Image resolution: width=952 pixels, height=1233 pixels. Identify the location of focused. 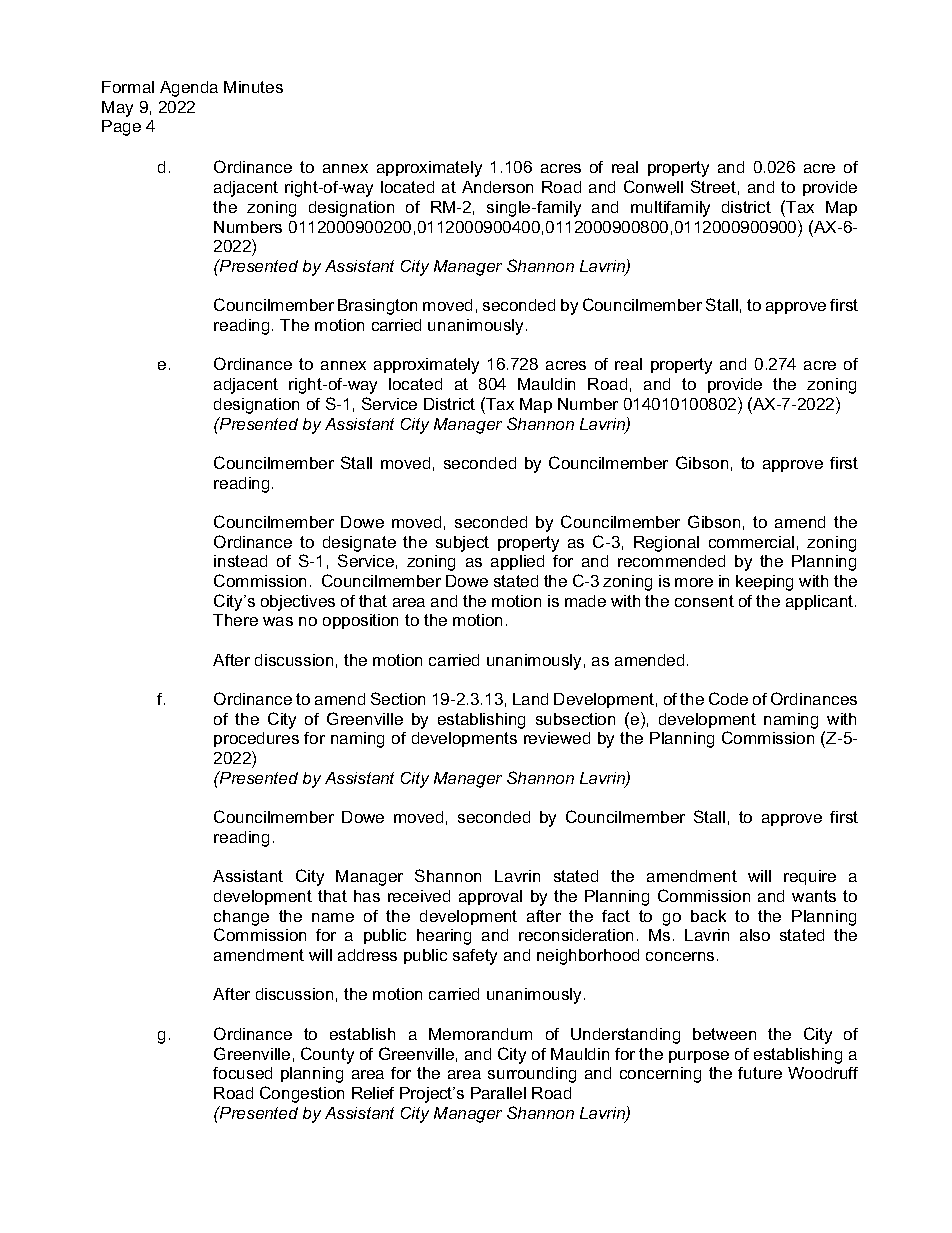
(242, 1073).
